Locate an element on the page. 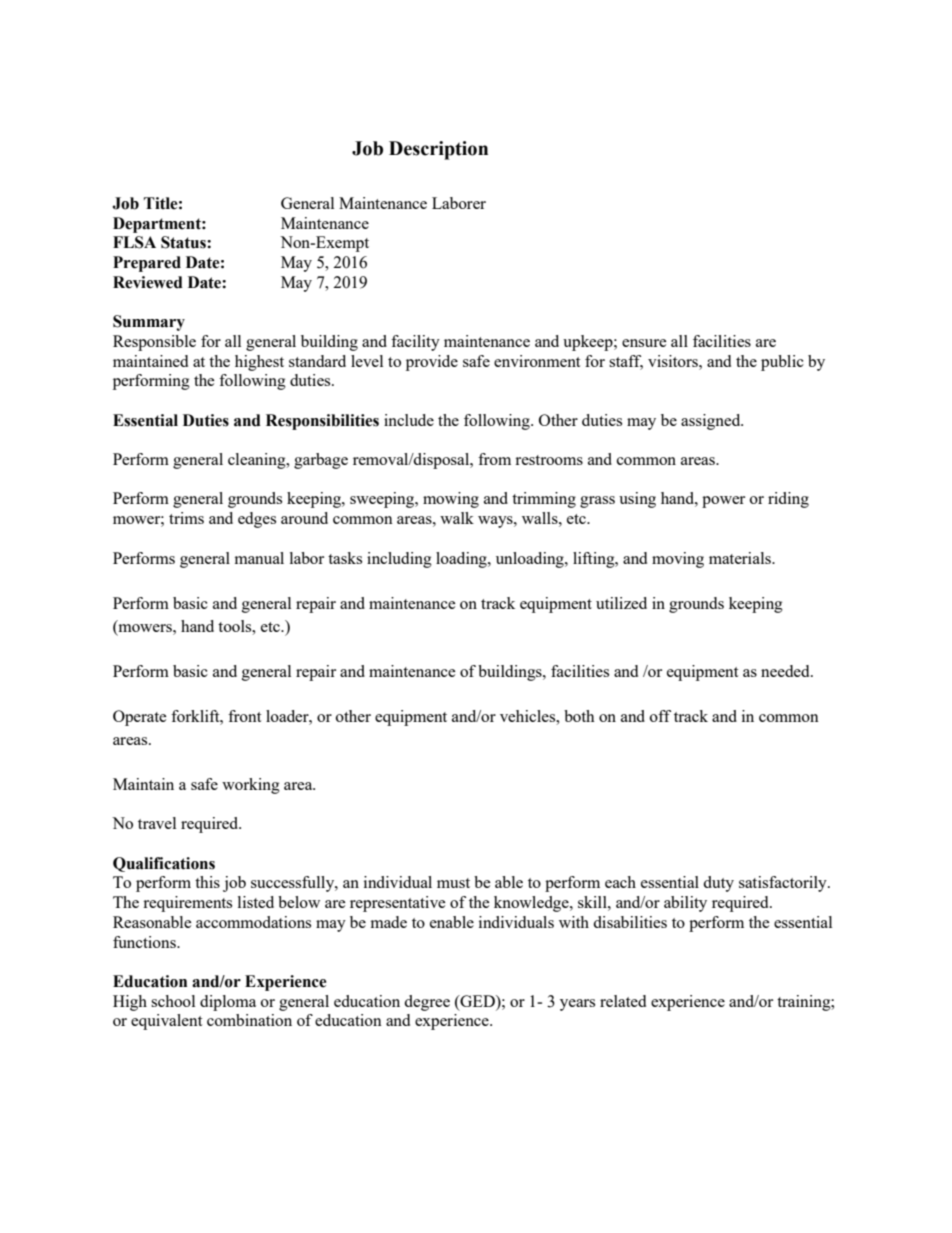  both is located at coordinates (579, 716).
